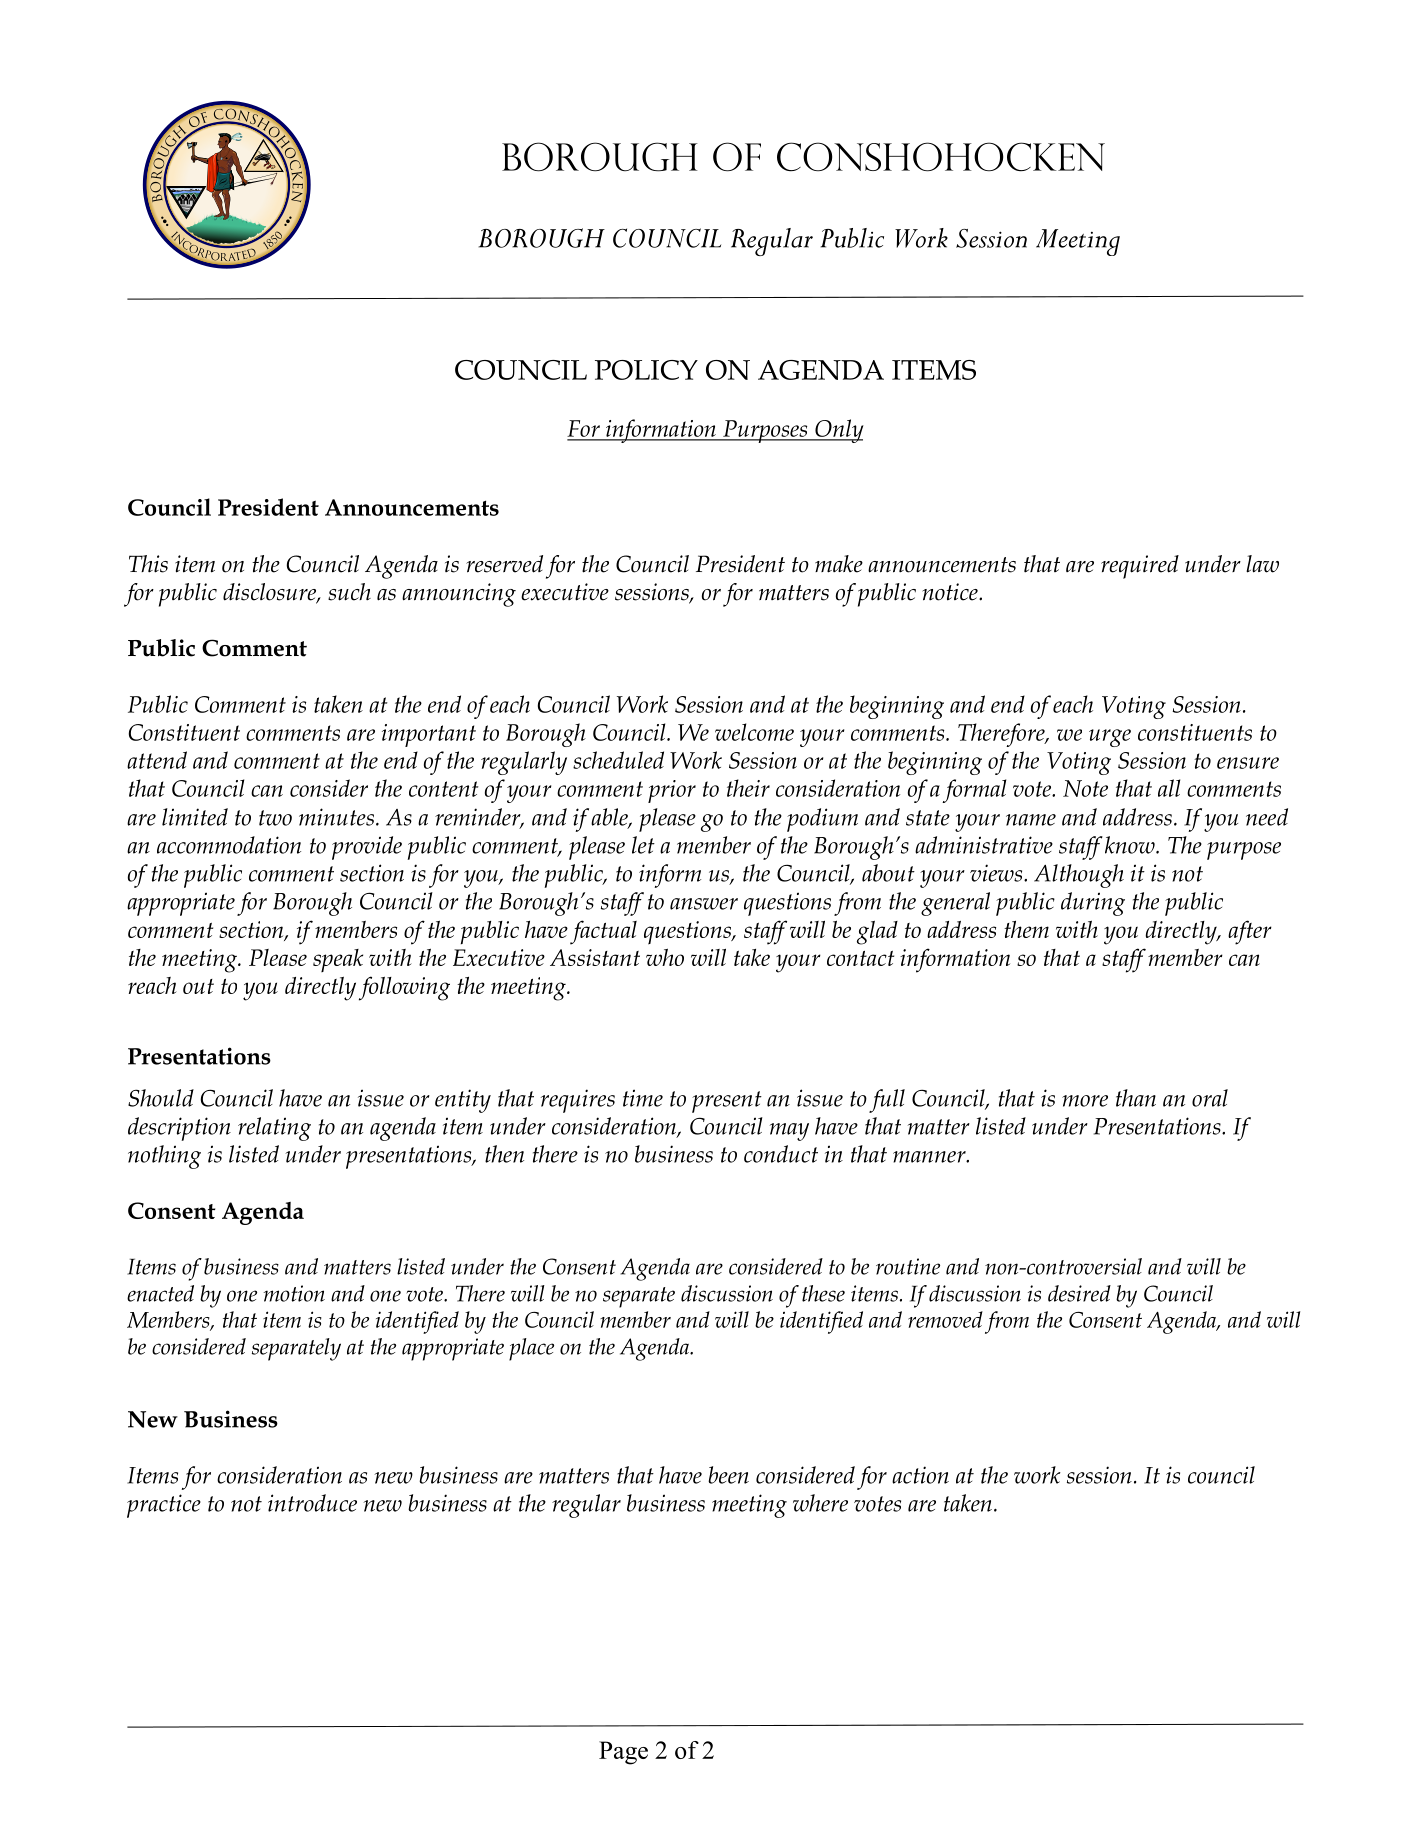 This image has width=1428, height=1848. What do you see at coordinates (643, 1098) in the image?
I see `time` at bounding box center [643, 1098].
